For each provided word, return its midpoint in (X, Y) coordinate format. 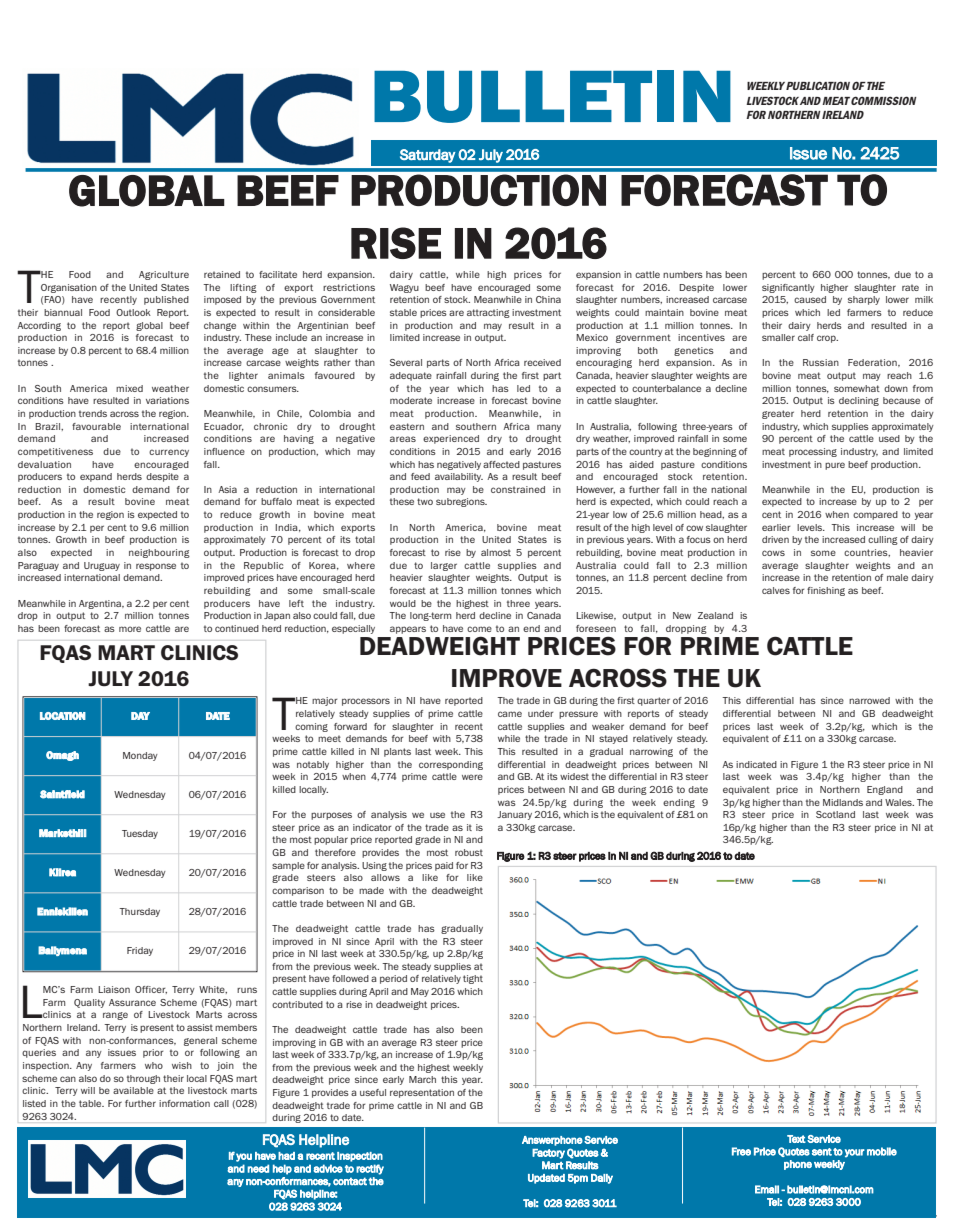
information (184, 1103)
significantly (788, 288)
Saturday (428, 156)
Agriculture (164, 275)
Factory (548, 1154)
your (855, 1153)
